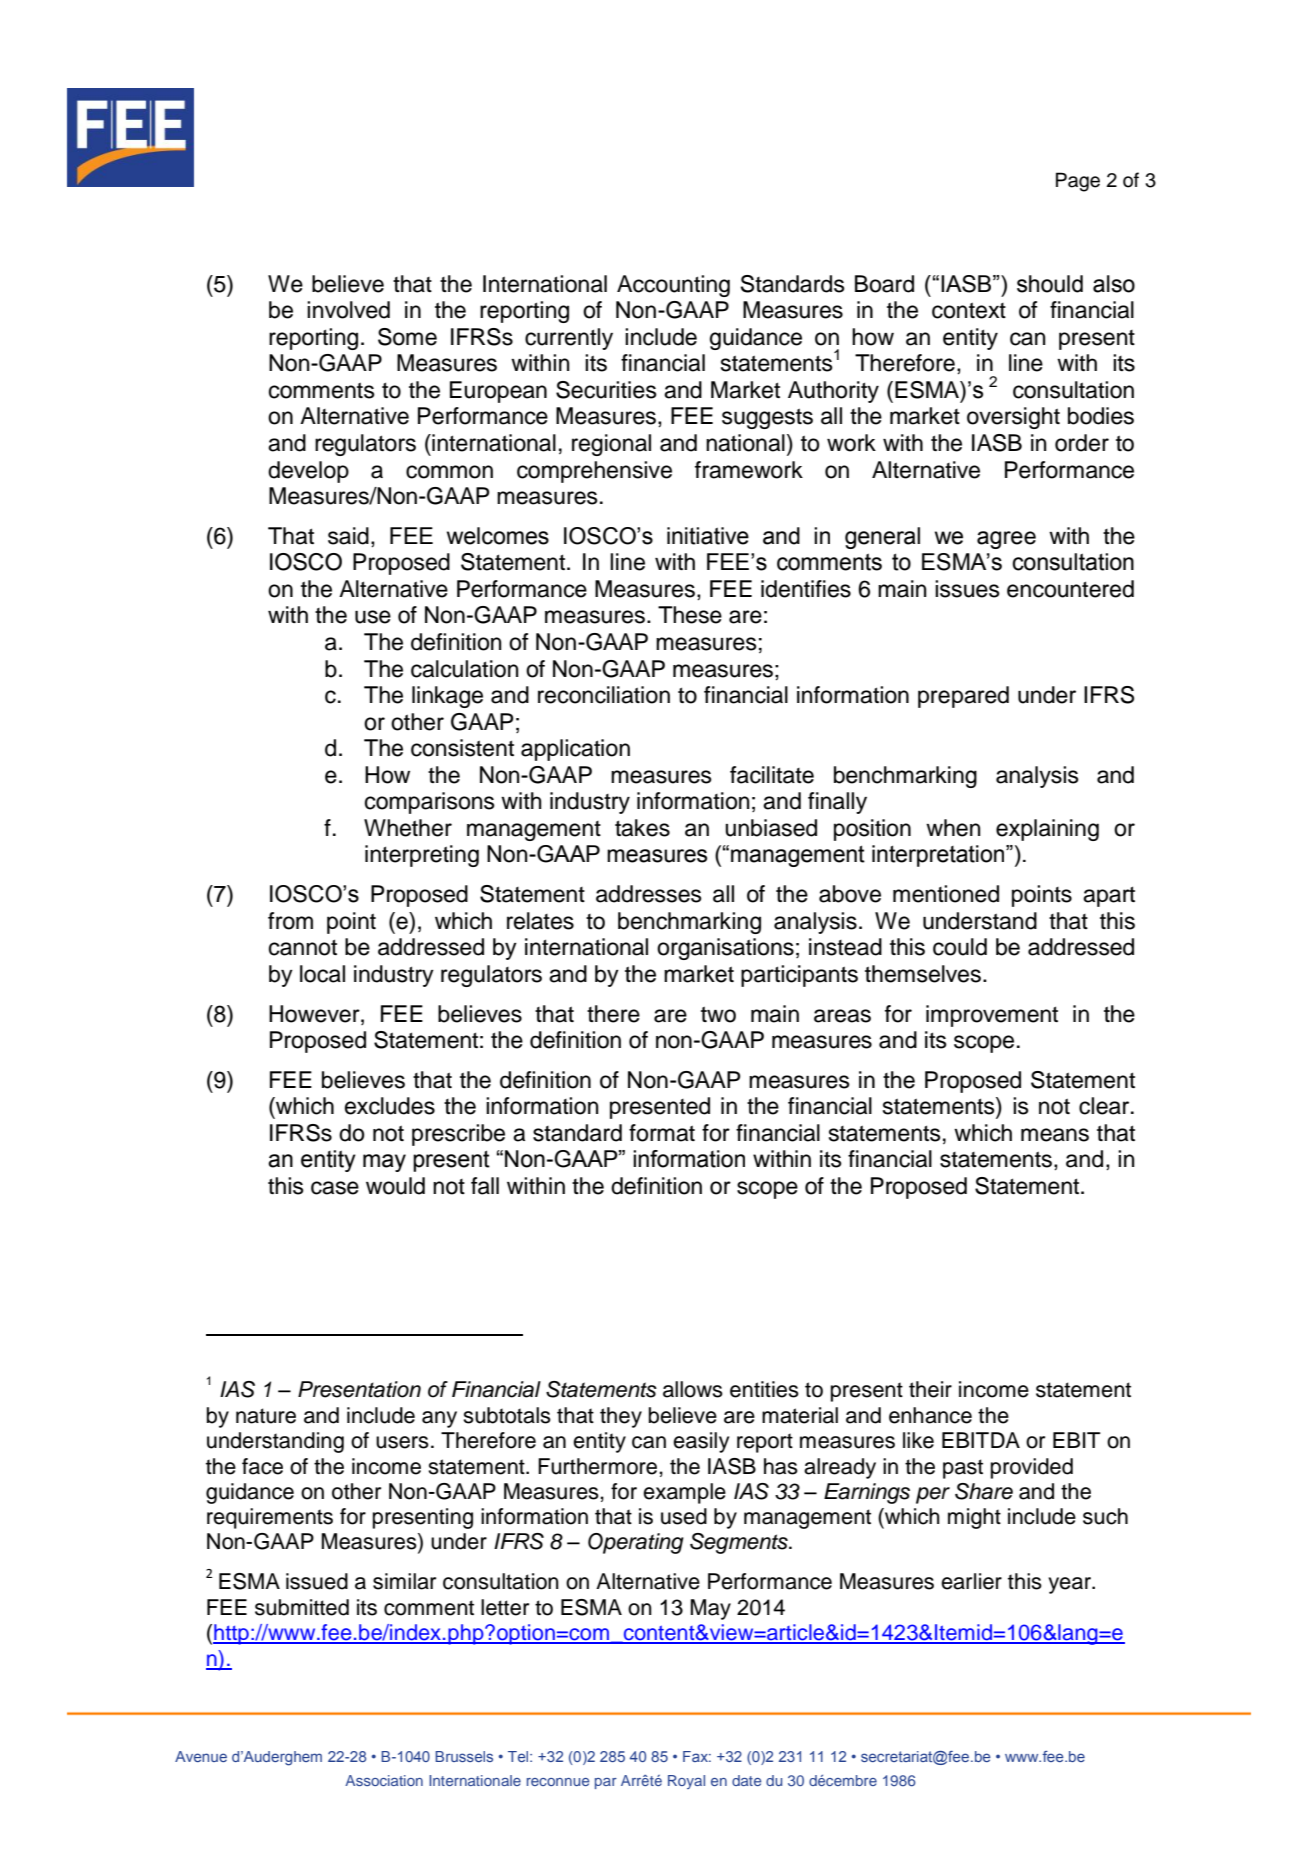  What do you see at coordinates (348, 310) in the screenshot?
I see `involved` at bounding box center [348, 310].
